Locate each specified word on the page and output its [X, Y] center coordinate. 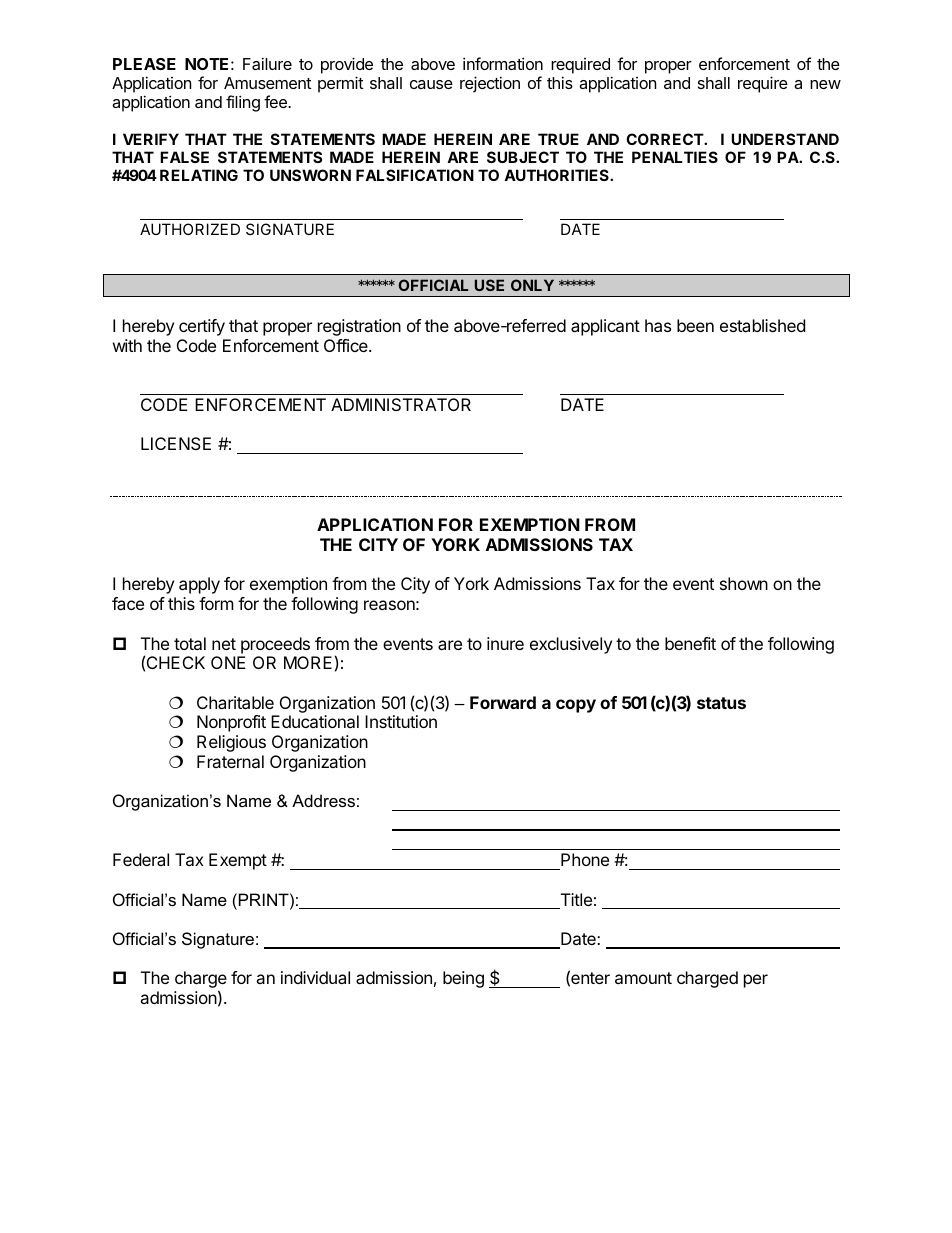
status [721, 703]
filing [243, 103]
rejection [490, 84]
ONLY [532, 285]
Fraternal [230, 761]
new [825, 84]
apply [199, 585]
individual [315, 977]
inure [505, 643]
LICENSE [176, 443]
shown [744, 583]
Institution [401, 721]
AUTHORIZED [190, 229]
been [695, 325]
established [762, 325]
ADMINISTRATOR [401, 404]
